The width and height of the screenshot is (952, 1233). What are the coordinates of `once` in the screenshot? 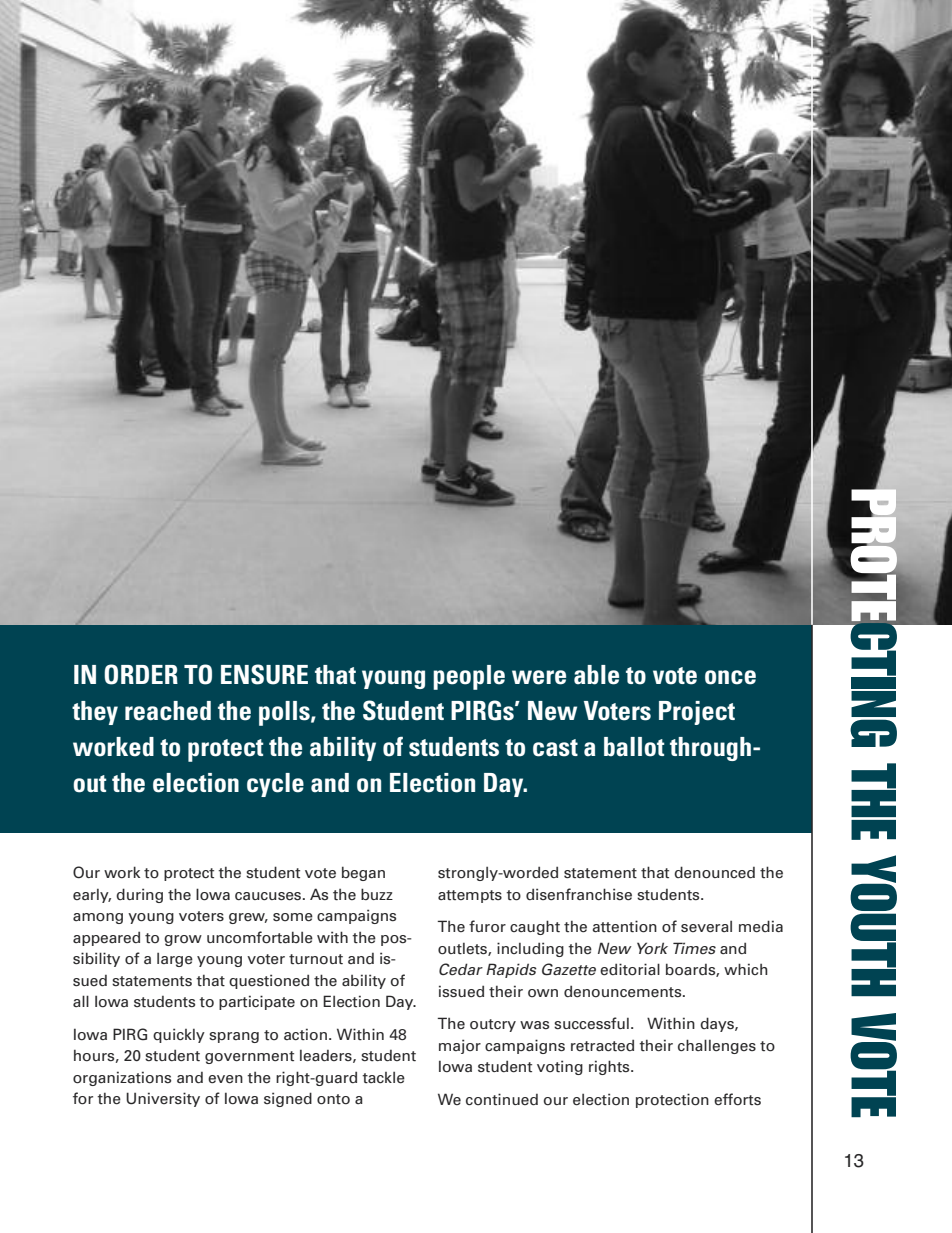 It's located at (730, 677).
